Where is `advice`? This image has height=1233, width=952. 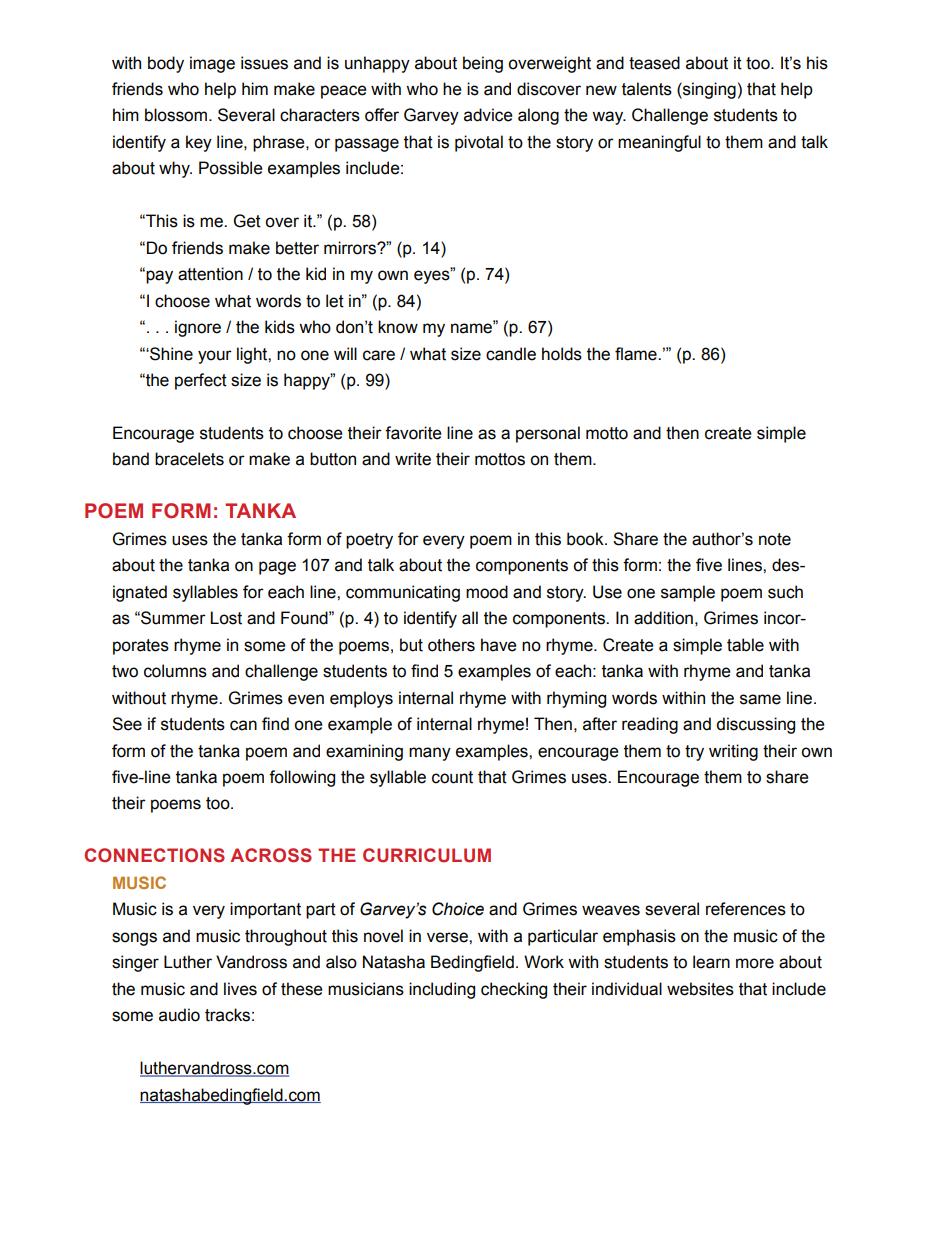 advice is located at coordinates (488, 115).
